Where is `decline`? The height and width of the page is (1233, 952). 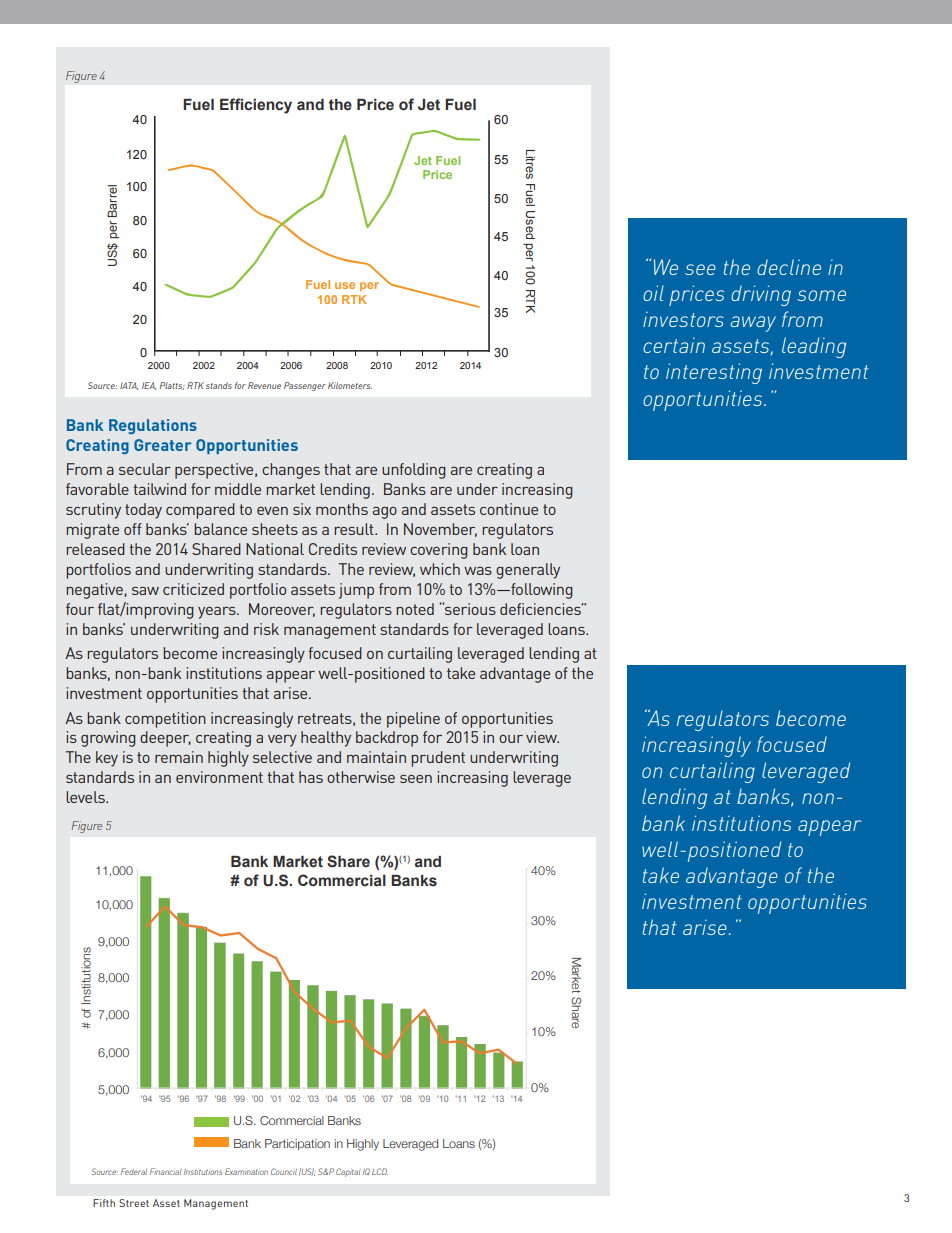 decline is located at coordinates (789, 267).
